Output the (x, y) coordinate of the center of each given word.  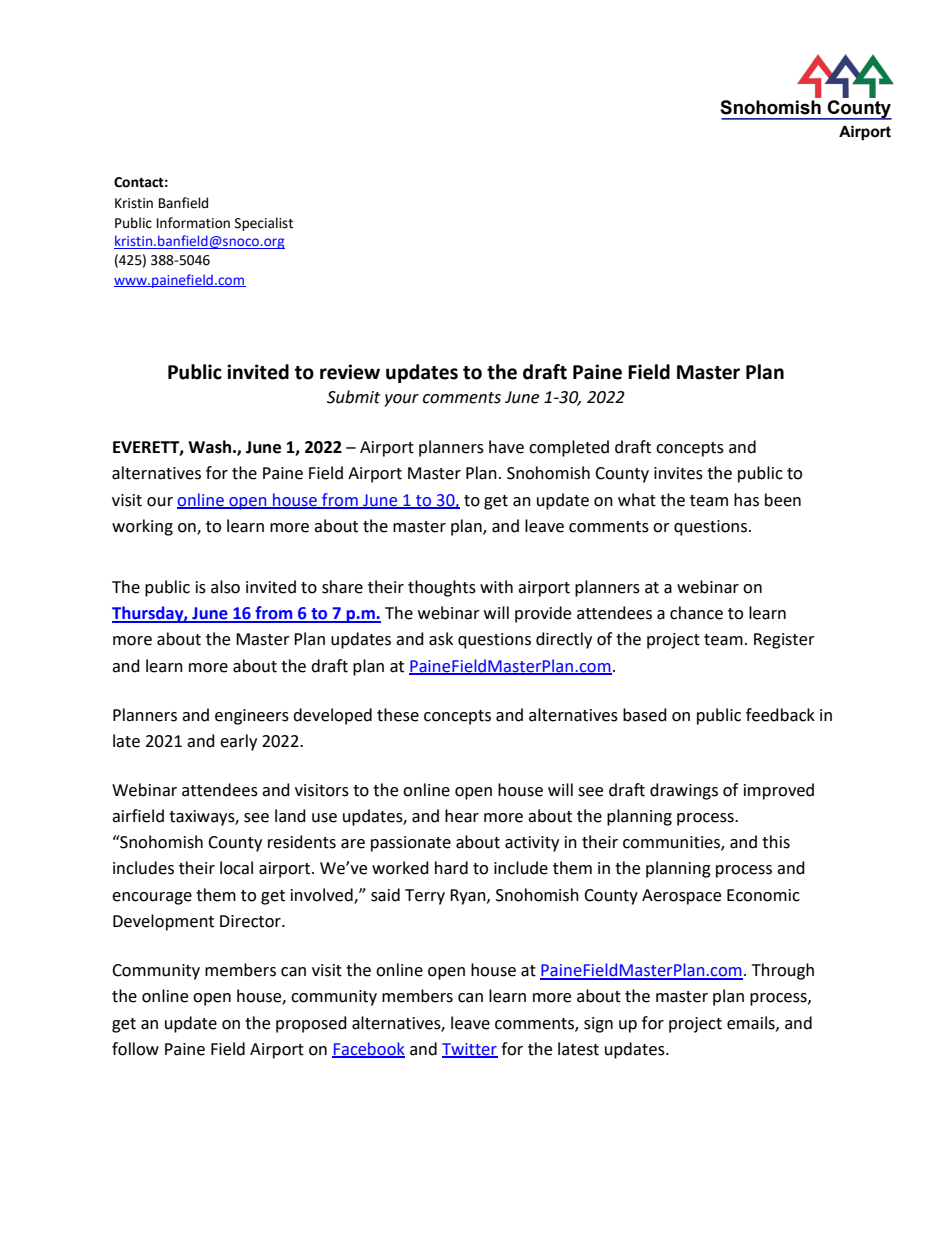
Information (193, 223)
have (506, 447)
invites (678, 473)
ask (441, 639)
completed (569, 448)
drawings (684, 791)
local (236, 868)
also (225, 587)
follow (135, 1049)
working (142, 527)
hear (462, 816)
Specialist (264, 224)
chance (696, 613)
